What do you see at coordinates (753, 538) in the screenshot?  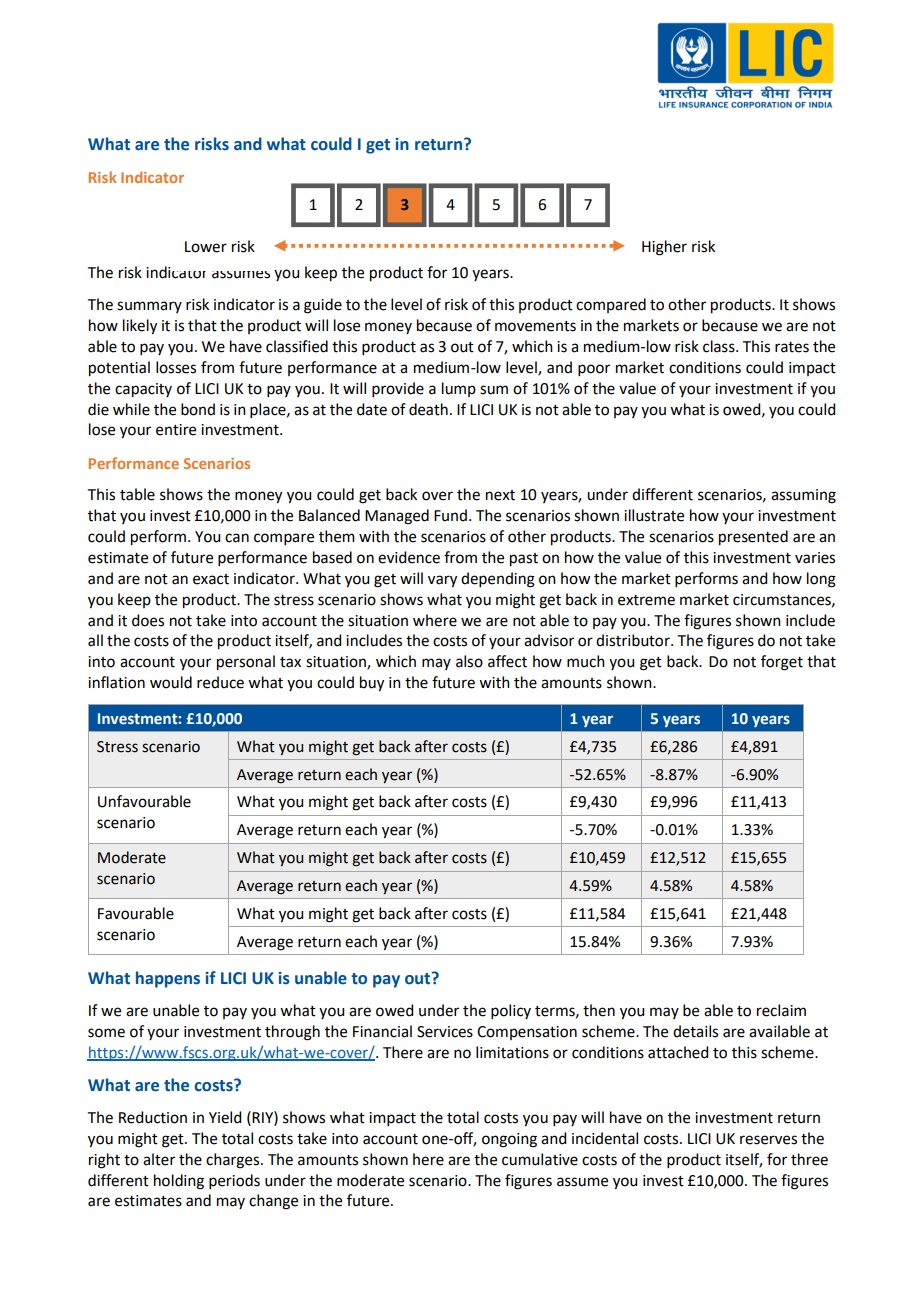 I see `presented` at bounding box center [753, 538].
